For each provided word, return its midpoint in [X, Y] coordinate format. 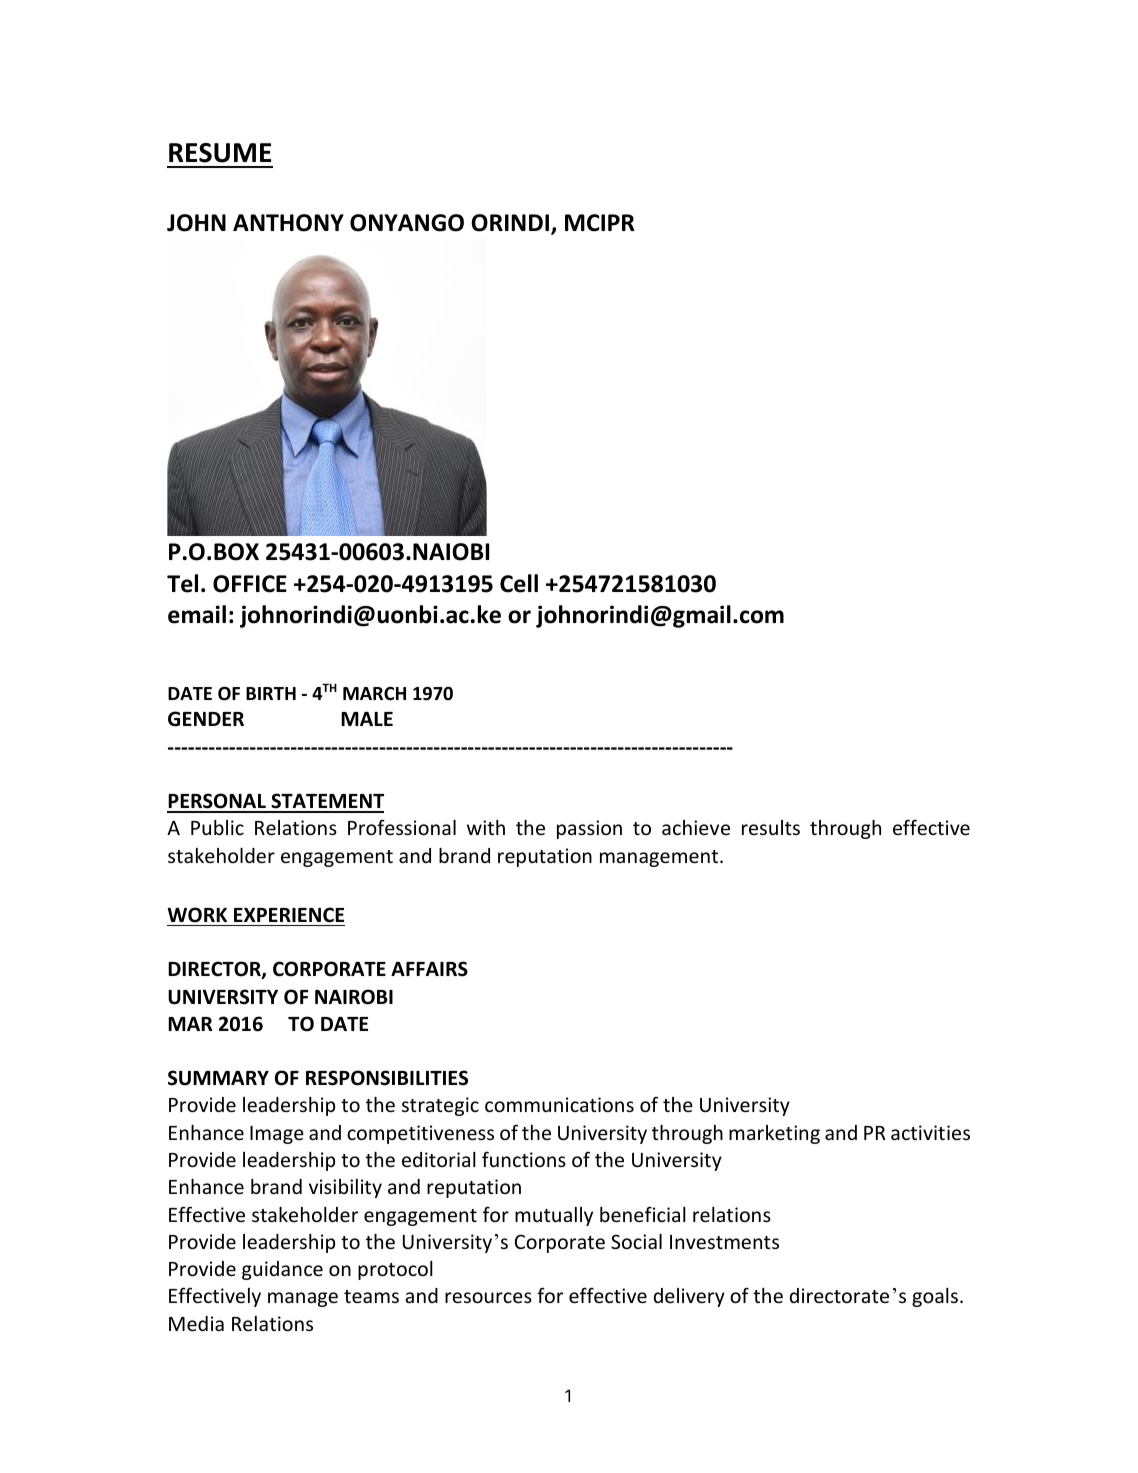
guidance [282, 1270]
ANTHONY [288, 223]
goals [935, 1297]
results [771, 827]
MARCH [374, 694]
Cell [519, 583]
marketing [774, 1134]
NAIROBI [354, 997]
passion [589, 829]
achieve [696, 827]
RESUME [220, 153]
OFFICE [250, 584]
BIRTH [271, 693]
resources [488, 1297]
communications [559, 1104]
